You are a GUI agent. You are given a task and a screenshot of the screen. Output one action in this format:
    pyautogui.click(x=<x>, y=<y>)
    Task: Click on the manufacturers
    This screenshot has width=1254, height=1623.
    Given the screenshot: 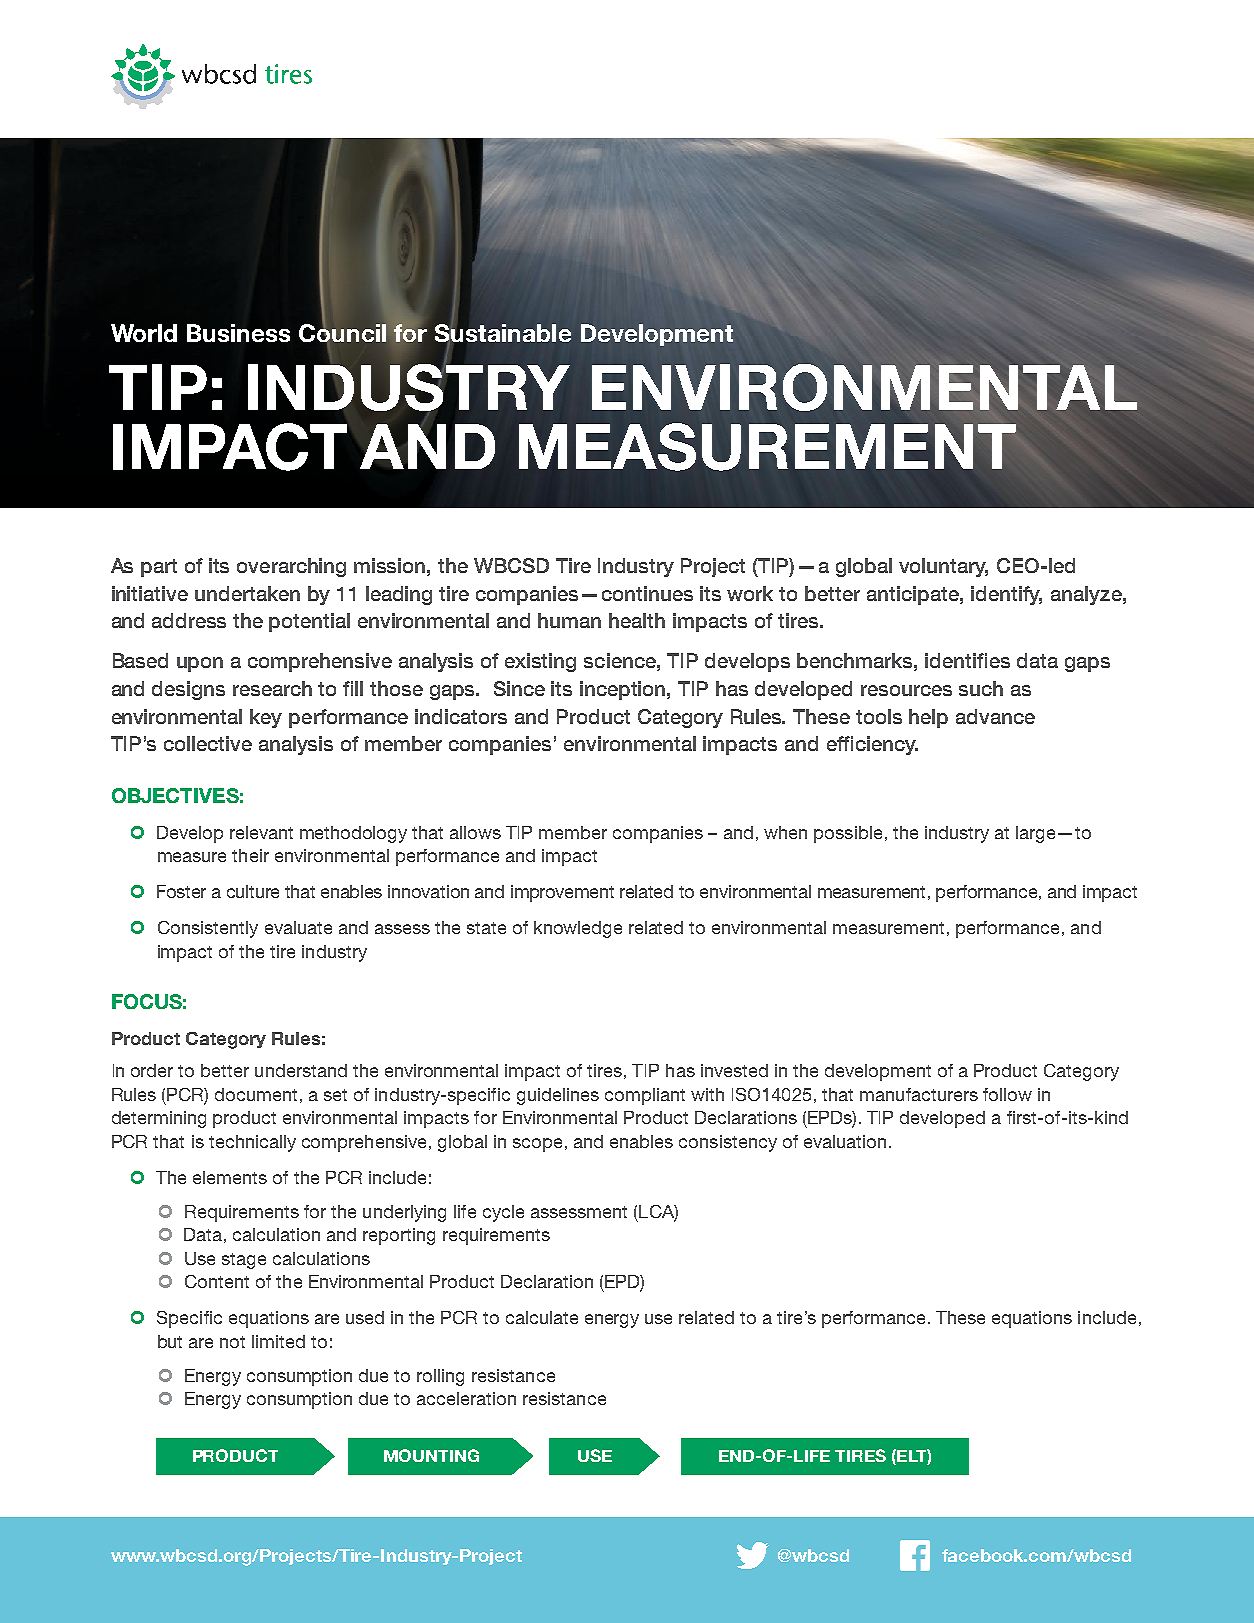 What is the action you would take?
    pyautogui.click(x=919, y=1094)
